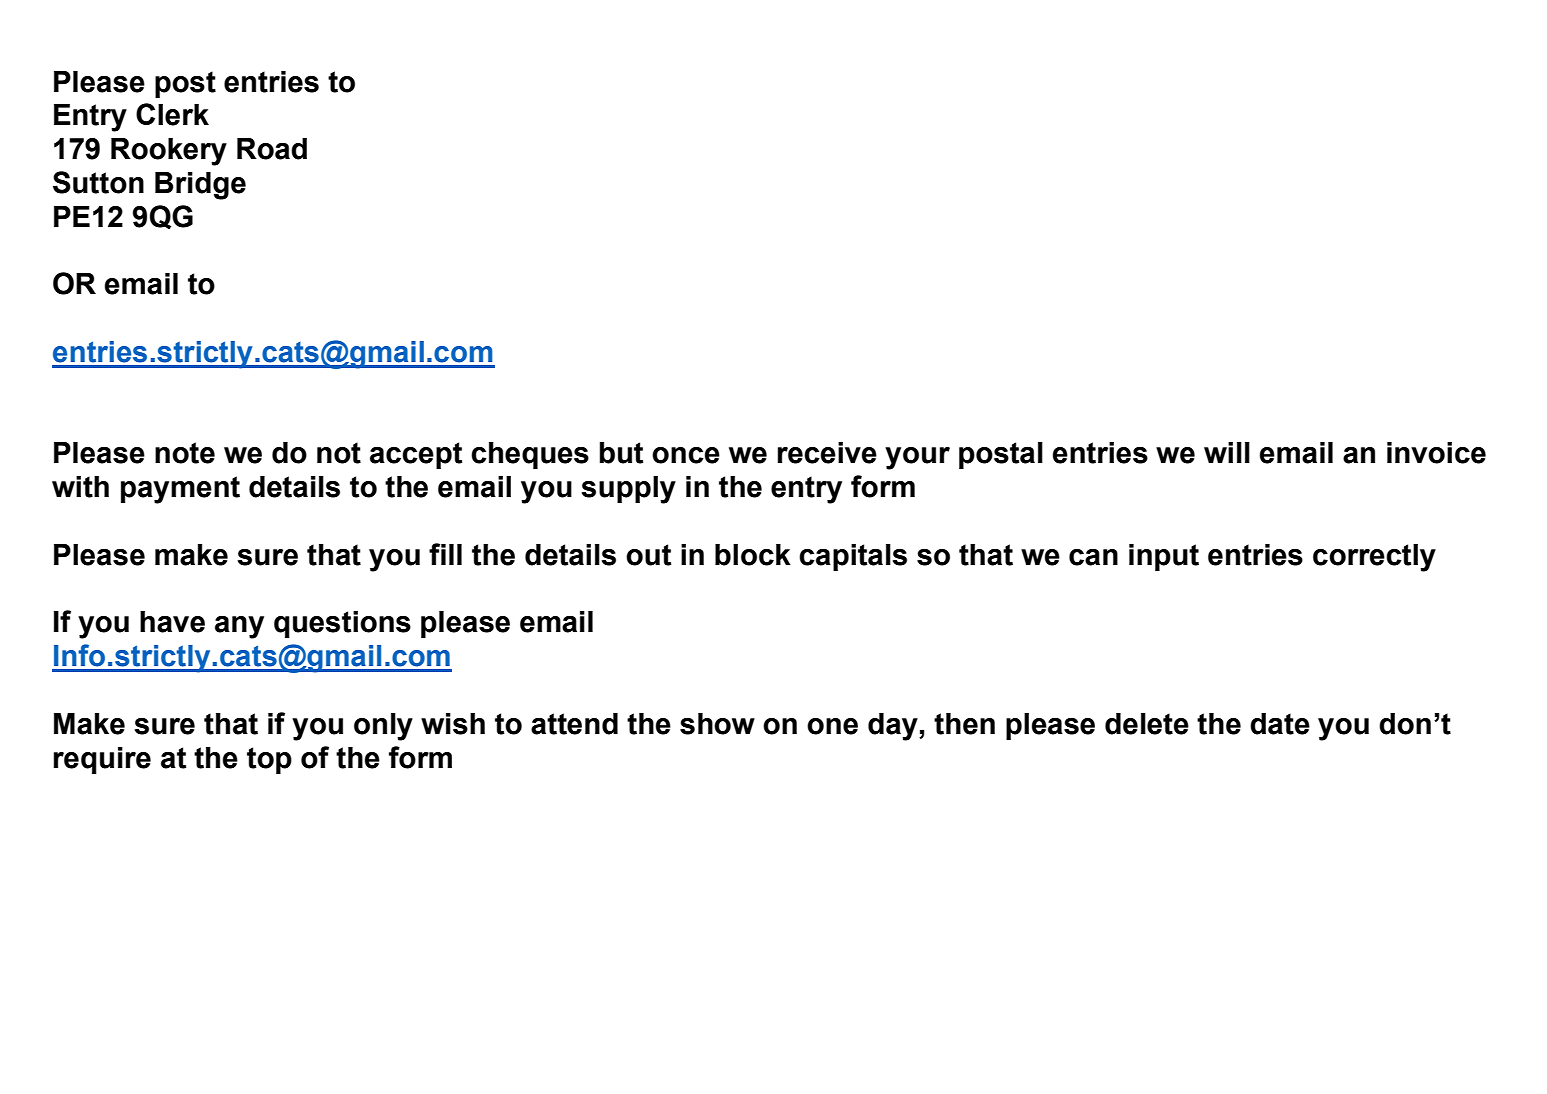  I want to click on invoice, so click(1436, 453).
